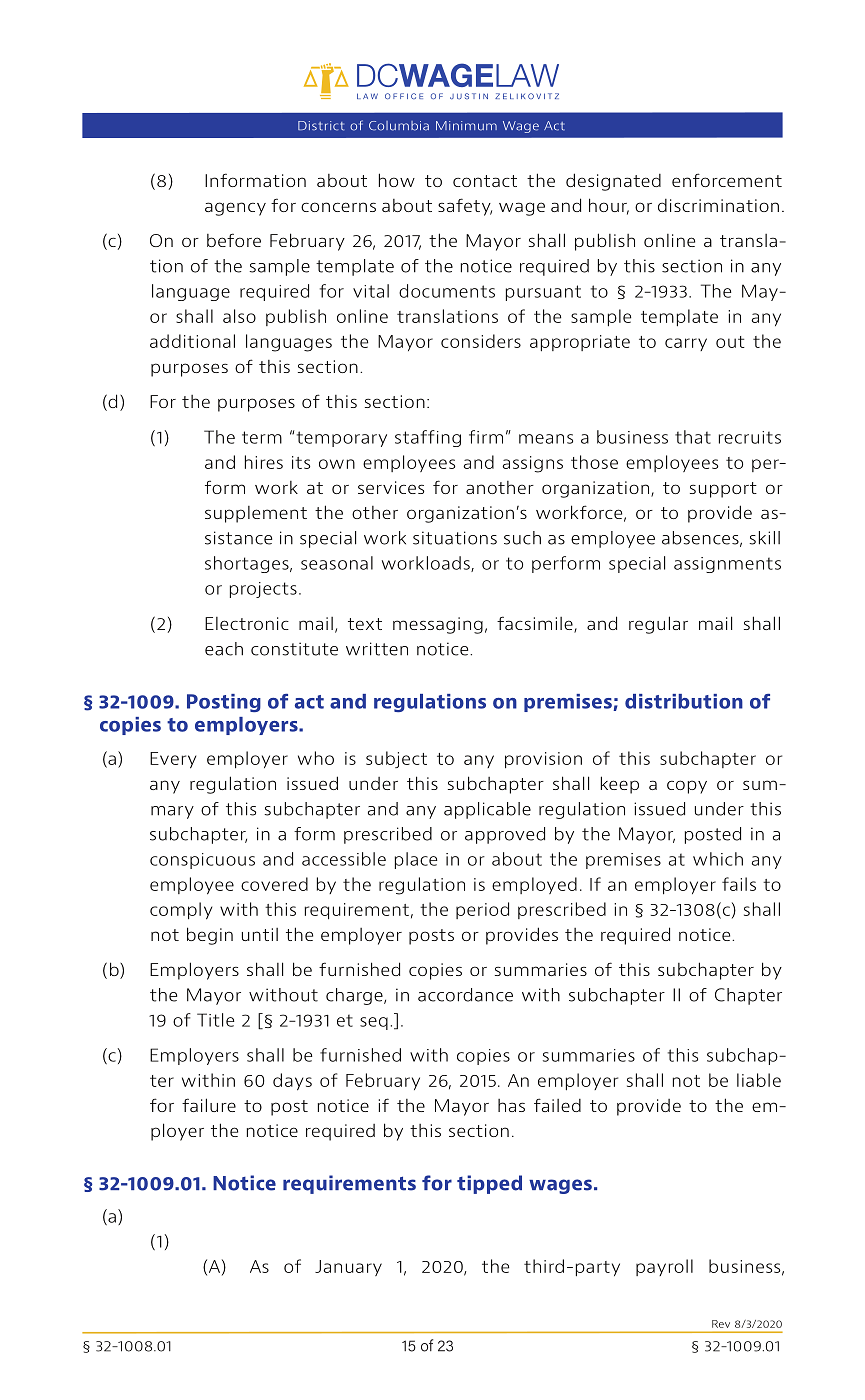  What do you see at coordinates (489, 1184) in the document?
I see `tipped` at bounding box center [489, 1184].
